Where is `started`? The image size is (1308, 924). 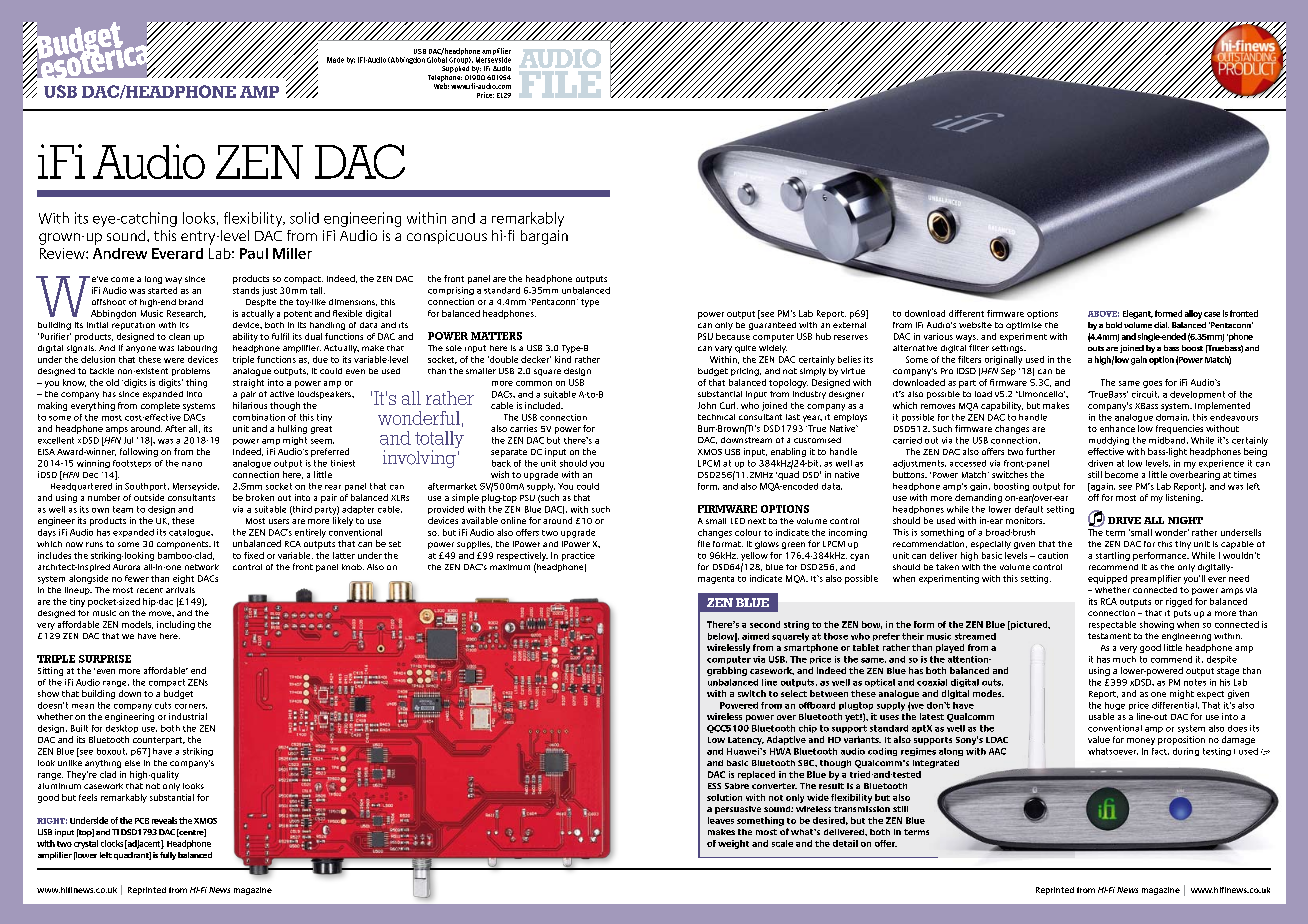 started is located at coordinates (162, 290).
